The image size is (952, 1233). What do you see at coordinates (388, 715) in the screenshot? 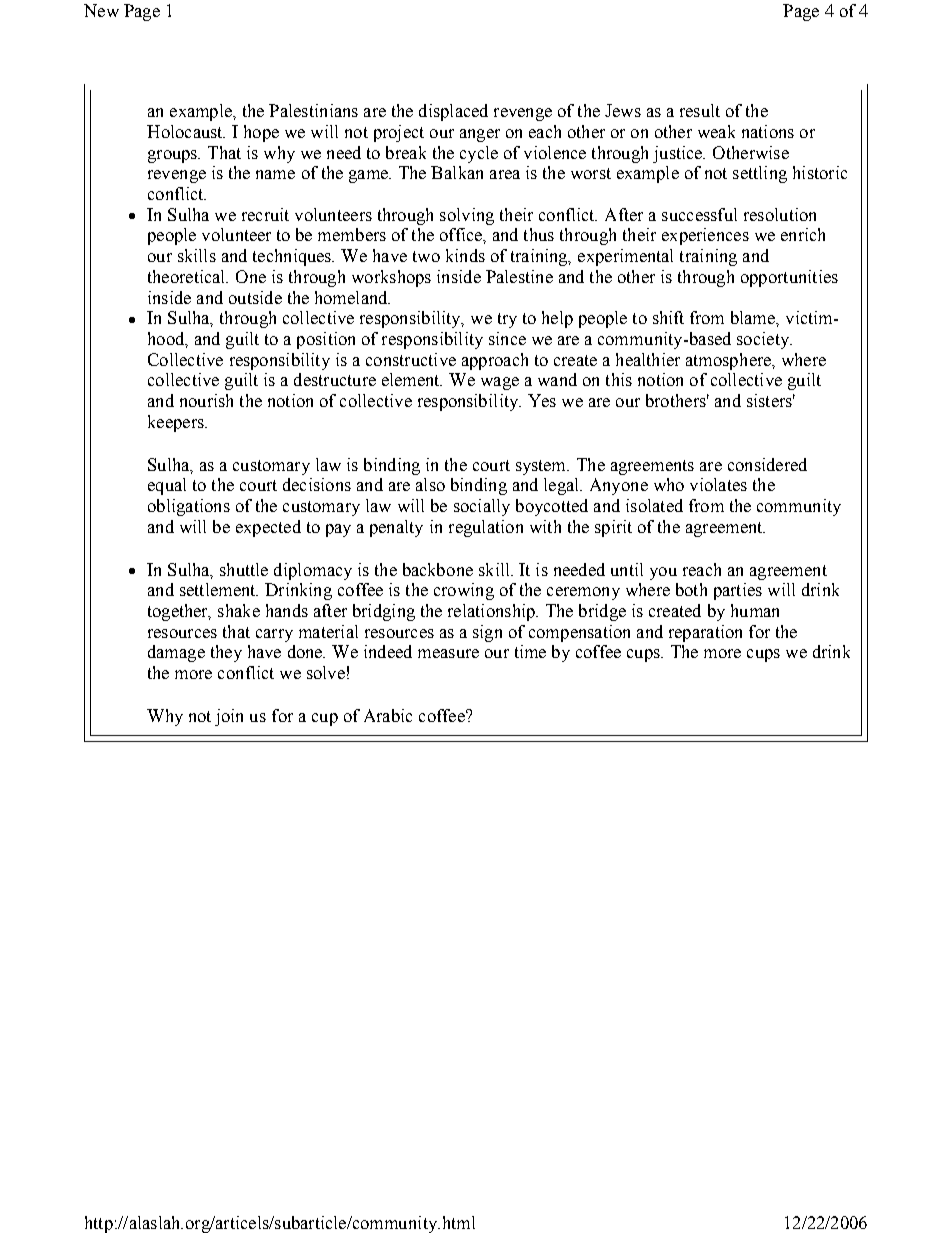
I see `Arabic` at bounding box center [388, 715].
